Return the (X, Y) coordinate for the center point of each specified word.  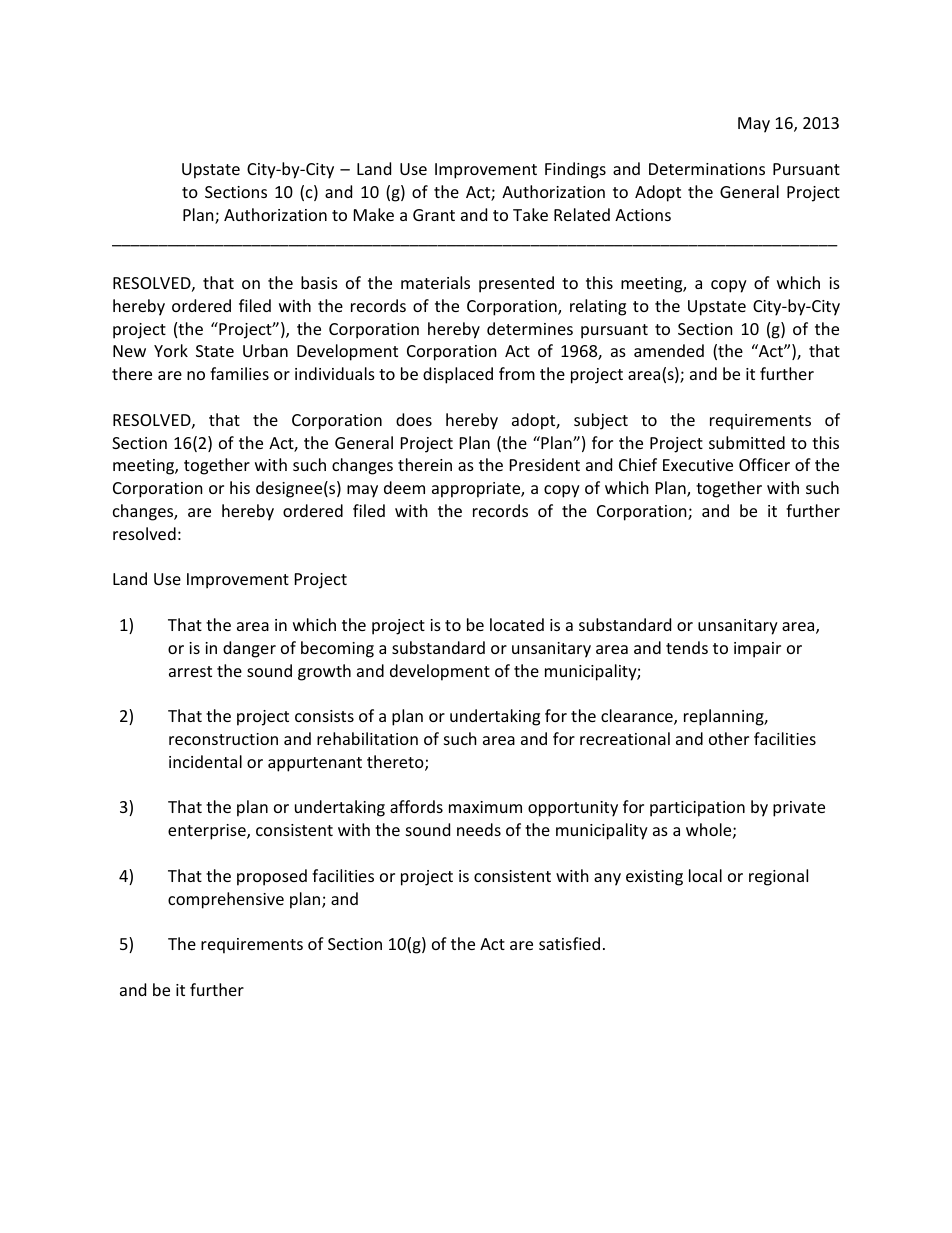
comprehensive (226, 900)
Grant (434, 215)
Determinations (707, 169)
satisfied (569, 943)
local (705, 875)
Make (374, 214)
